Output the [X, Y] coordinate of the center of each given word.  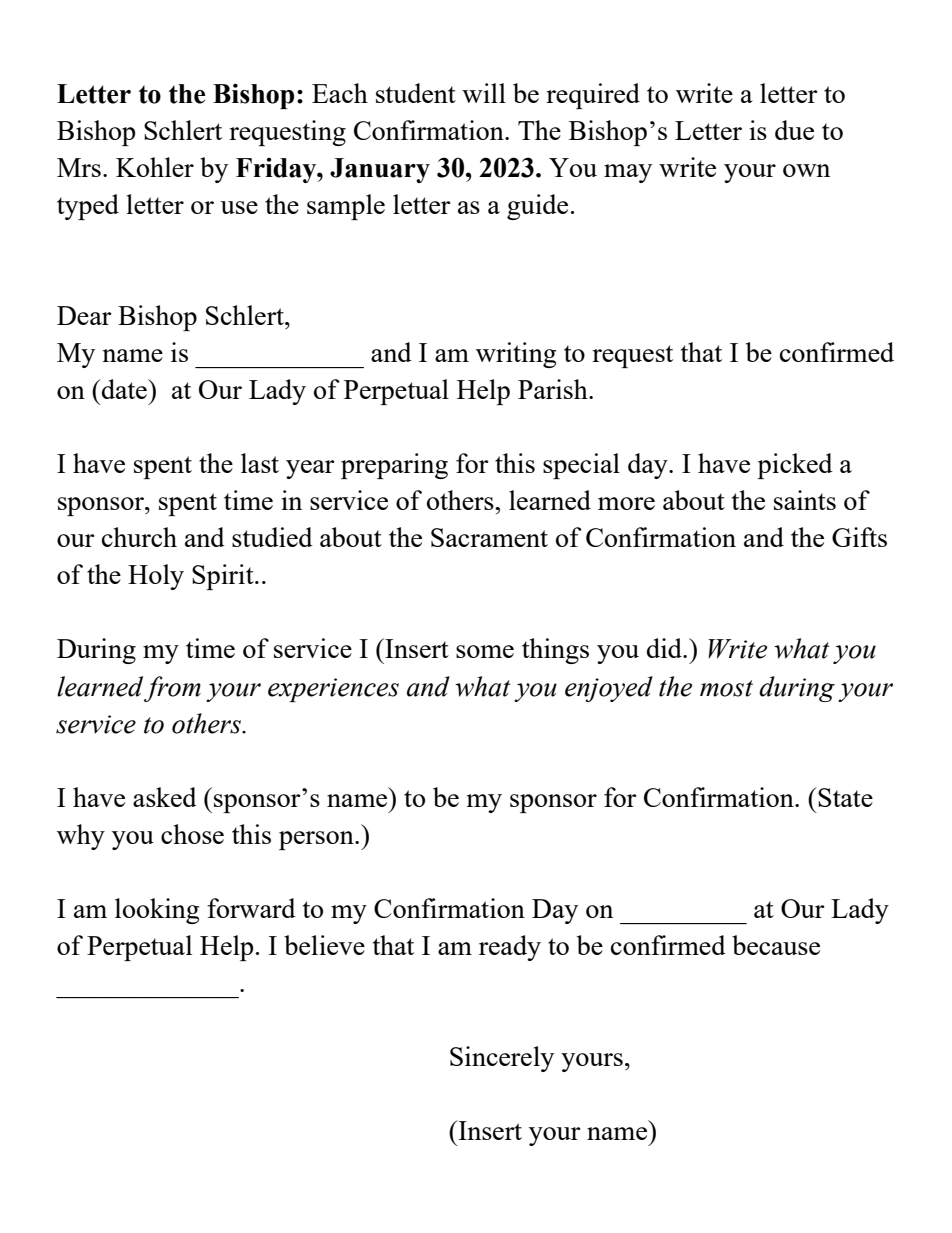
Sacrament [489, 537]
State [845, 797]
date [124, 389]
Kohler [155, 167]
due [794, 130]
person [317, 840]
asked [165, 797]
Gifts [859, 537]
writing [516, 355]
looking [157, 911]
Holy [156, 577]
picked [795, 466]
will [484, 93]
